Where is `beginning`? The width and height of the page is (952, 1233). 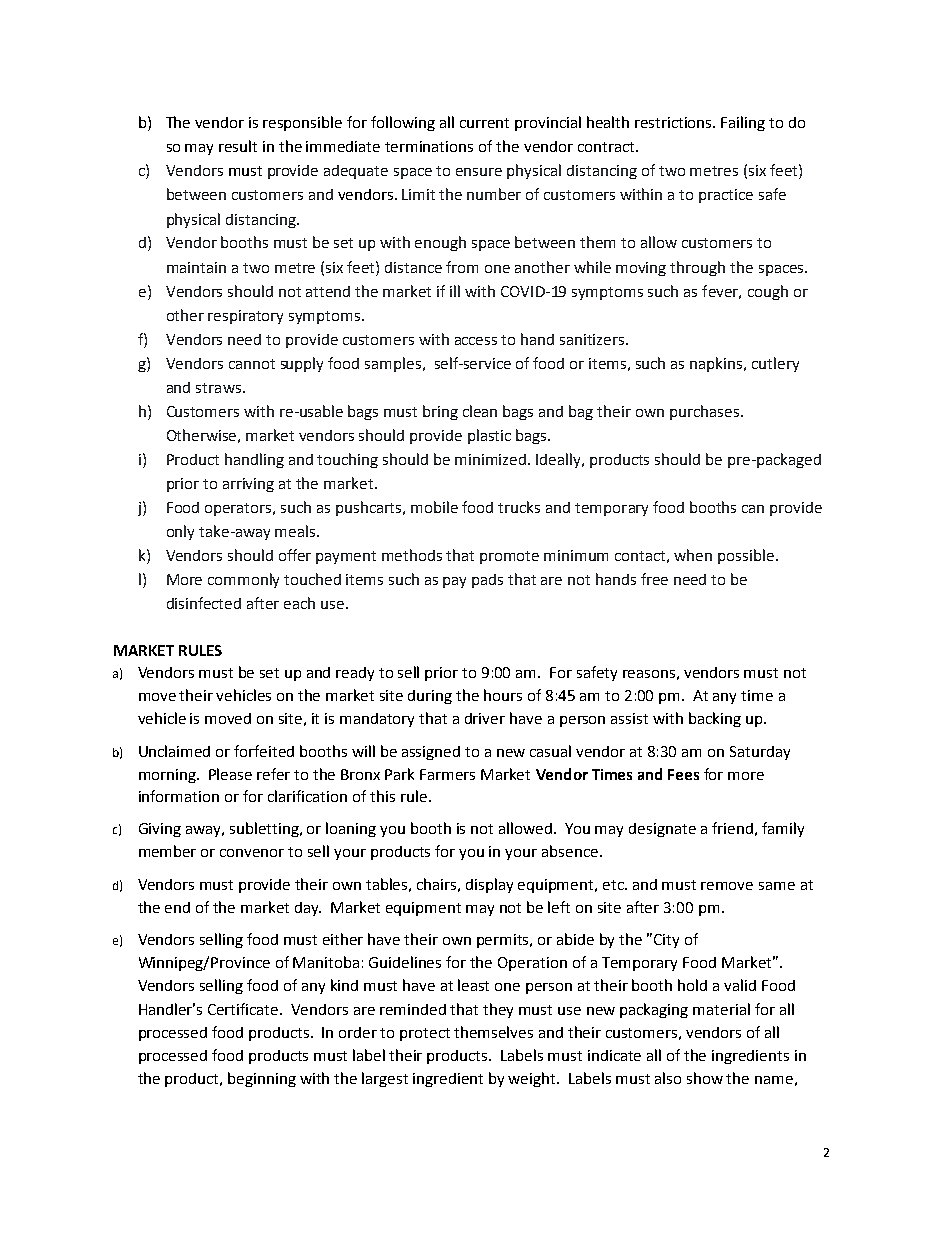 beginning is located at coordinates (262, 1079).
